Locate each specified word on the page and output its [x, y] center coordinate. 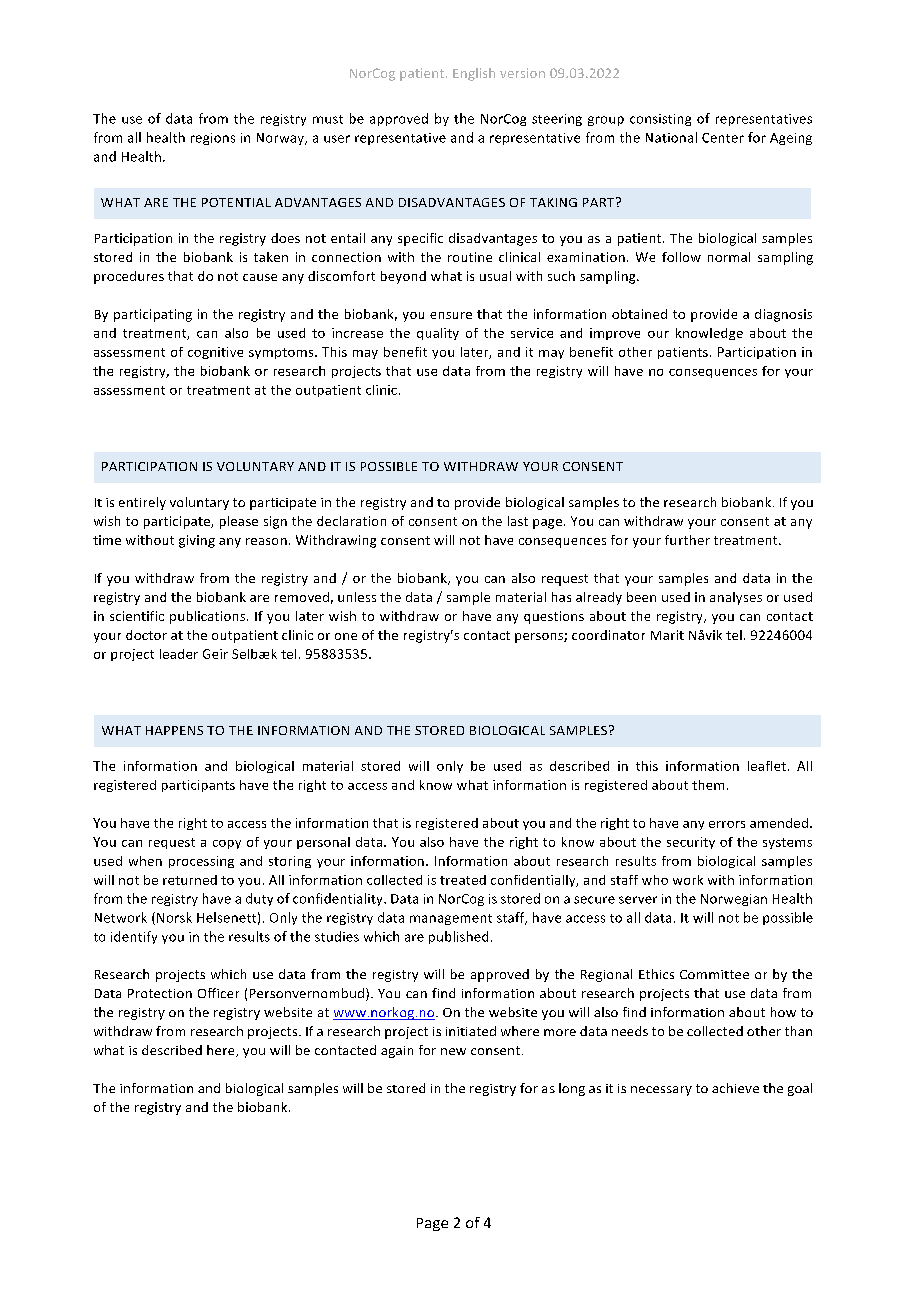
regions [213, 139]
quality [438, 334]
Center [723, 138]
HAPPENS [174, 730]
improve [615, 334]
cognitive [215, 353]
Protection [160, 993]
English [474, 74]
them [708, 785]
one [346, 636]
